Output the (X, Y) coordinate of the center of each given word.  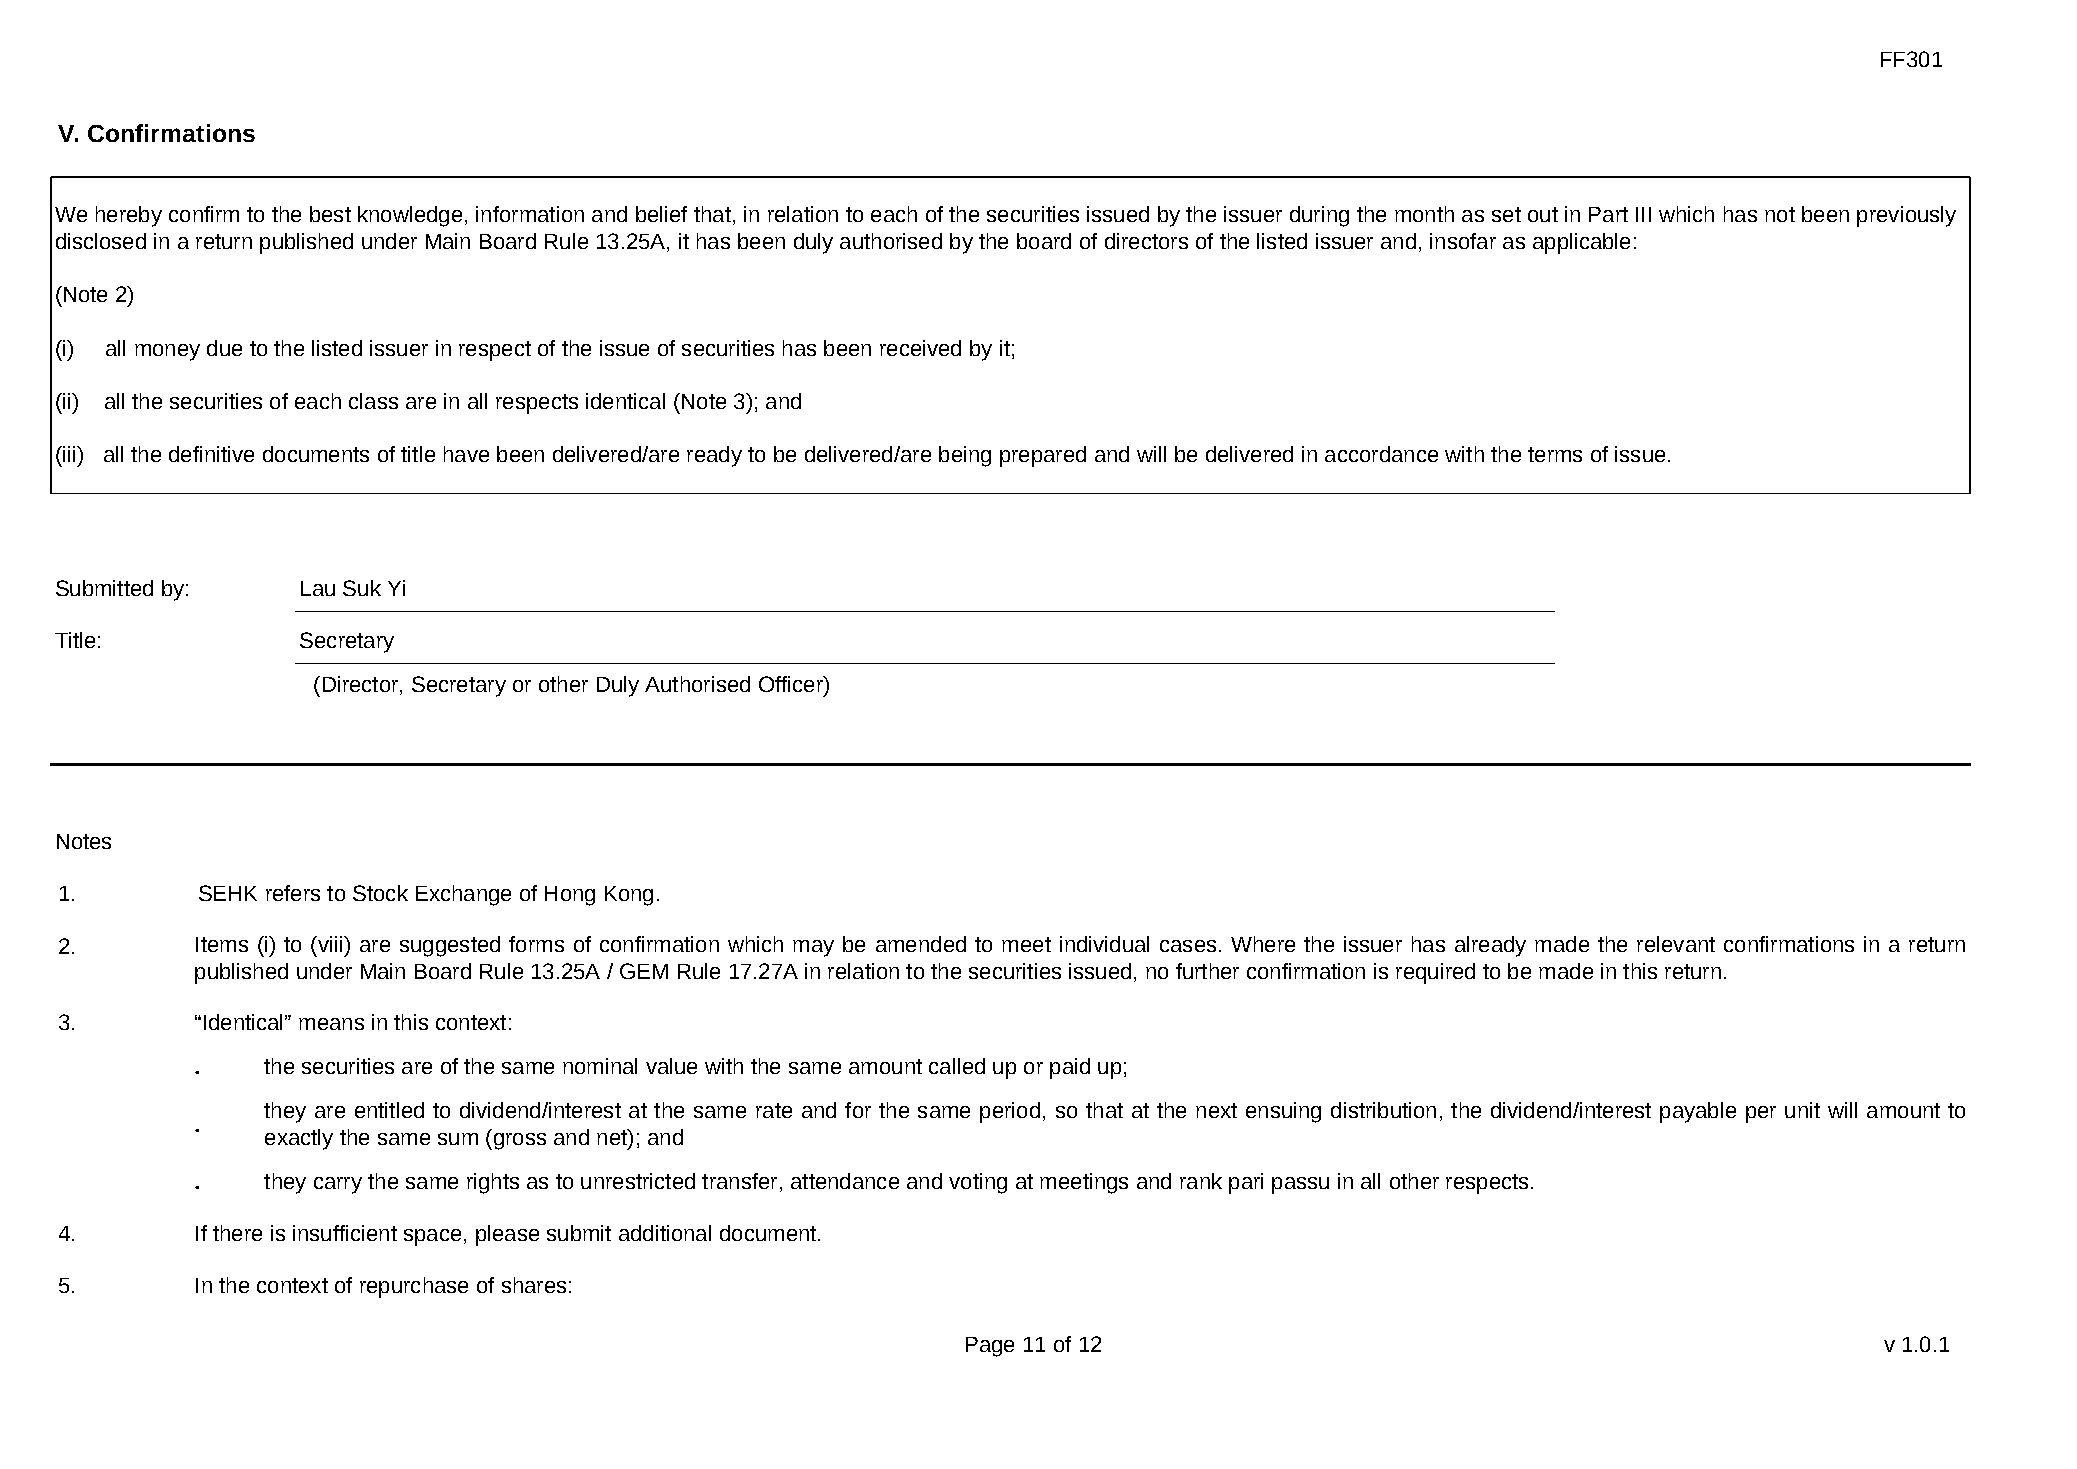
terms (1555, 454)
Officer (792, 684)
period (1010, 1112)
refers (293, 893)
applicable (1581, 243)
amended (921, 944)
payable (1698, 1112)
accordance (1381, 454)
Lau (318, 588)
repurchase (414, 1287)
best (330, 214)
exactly (299, 1139)
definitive (211, 454)
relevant (1676, 944)
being (965, 456)
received (920, 348)
